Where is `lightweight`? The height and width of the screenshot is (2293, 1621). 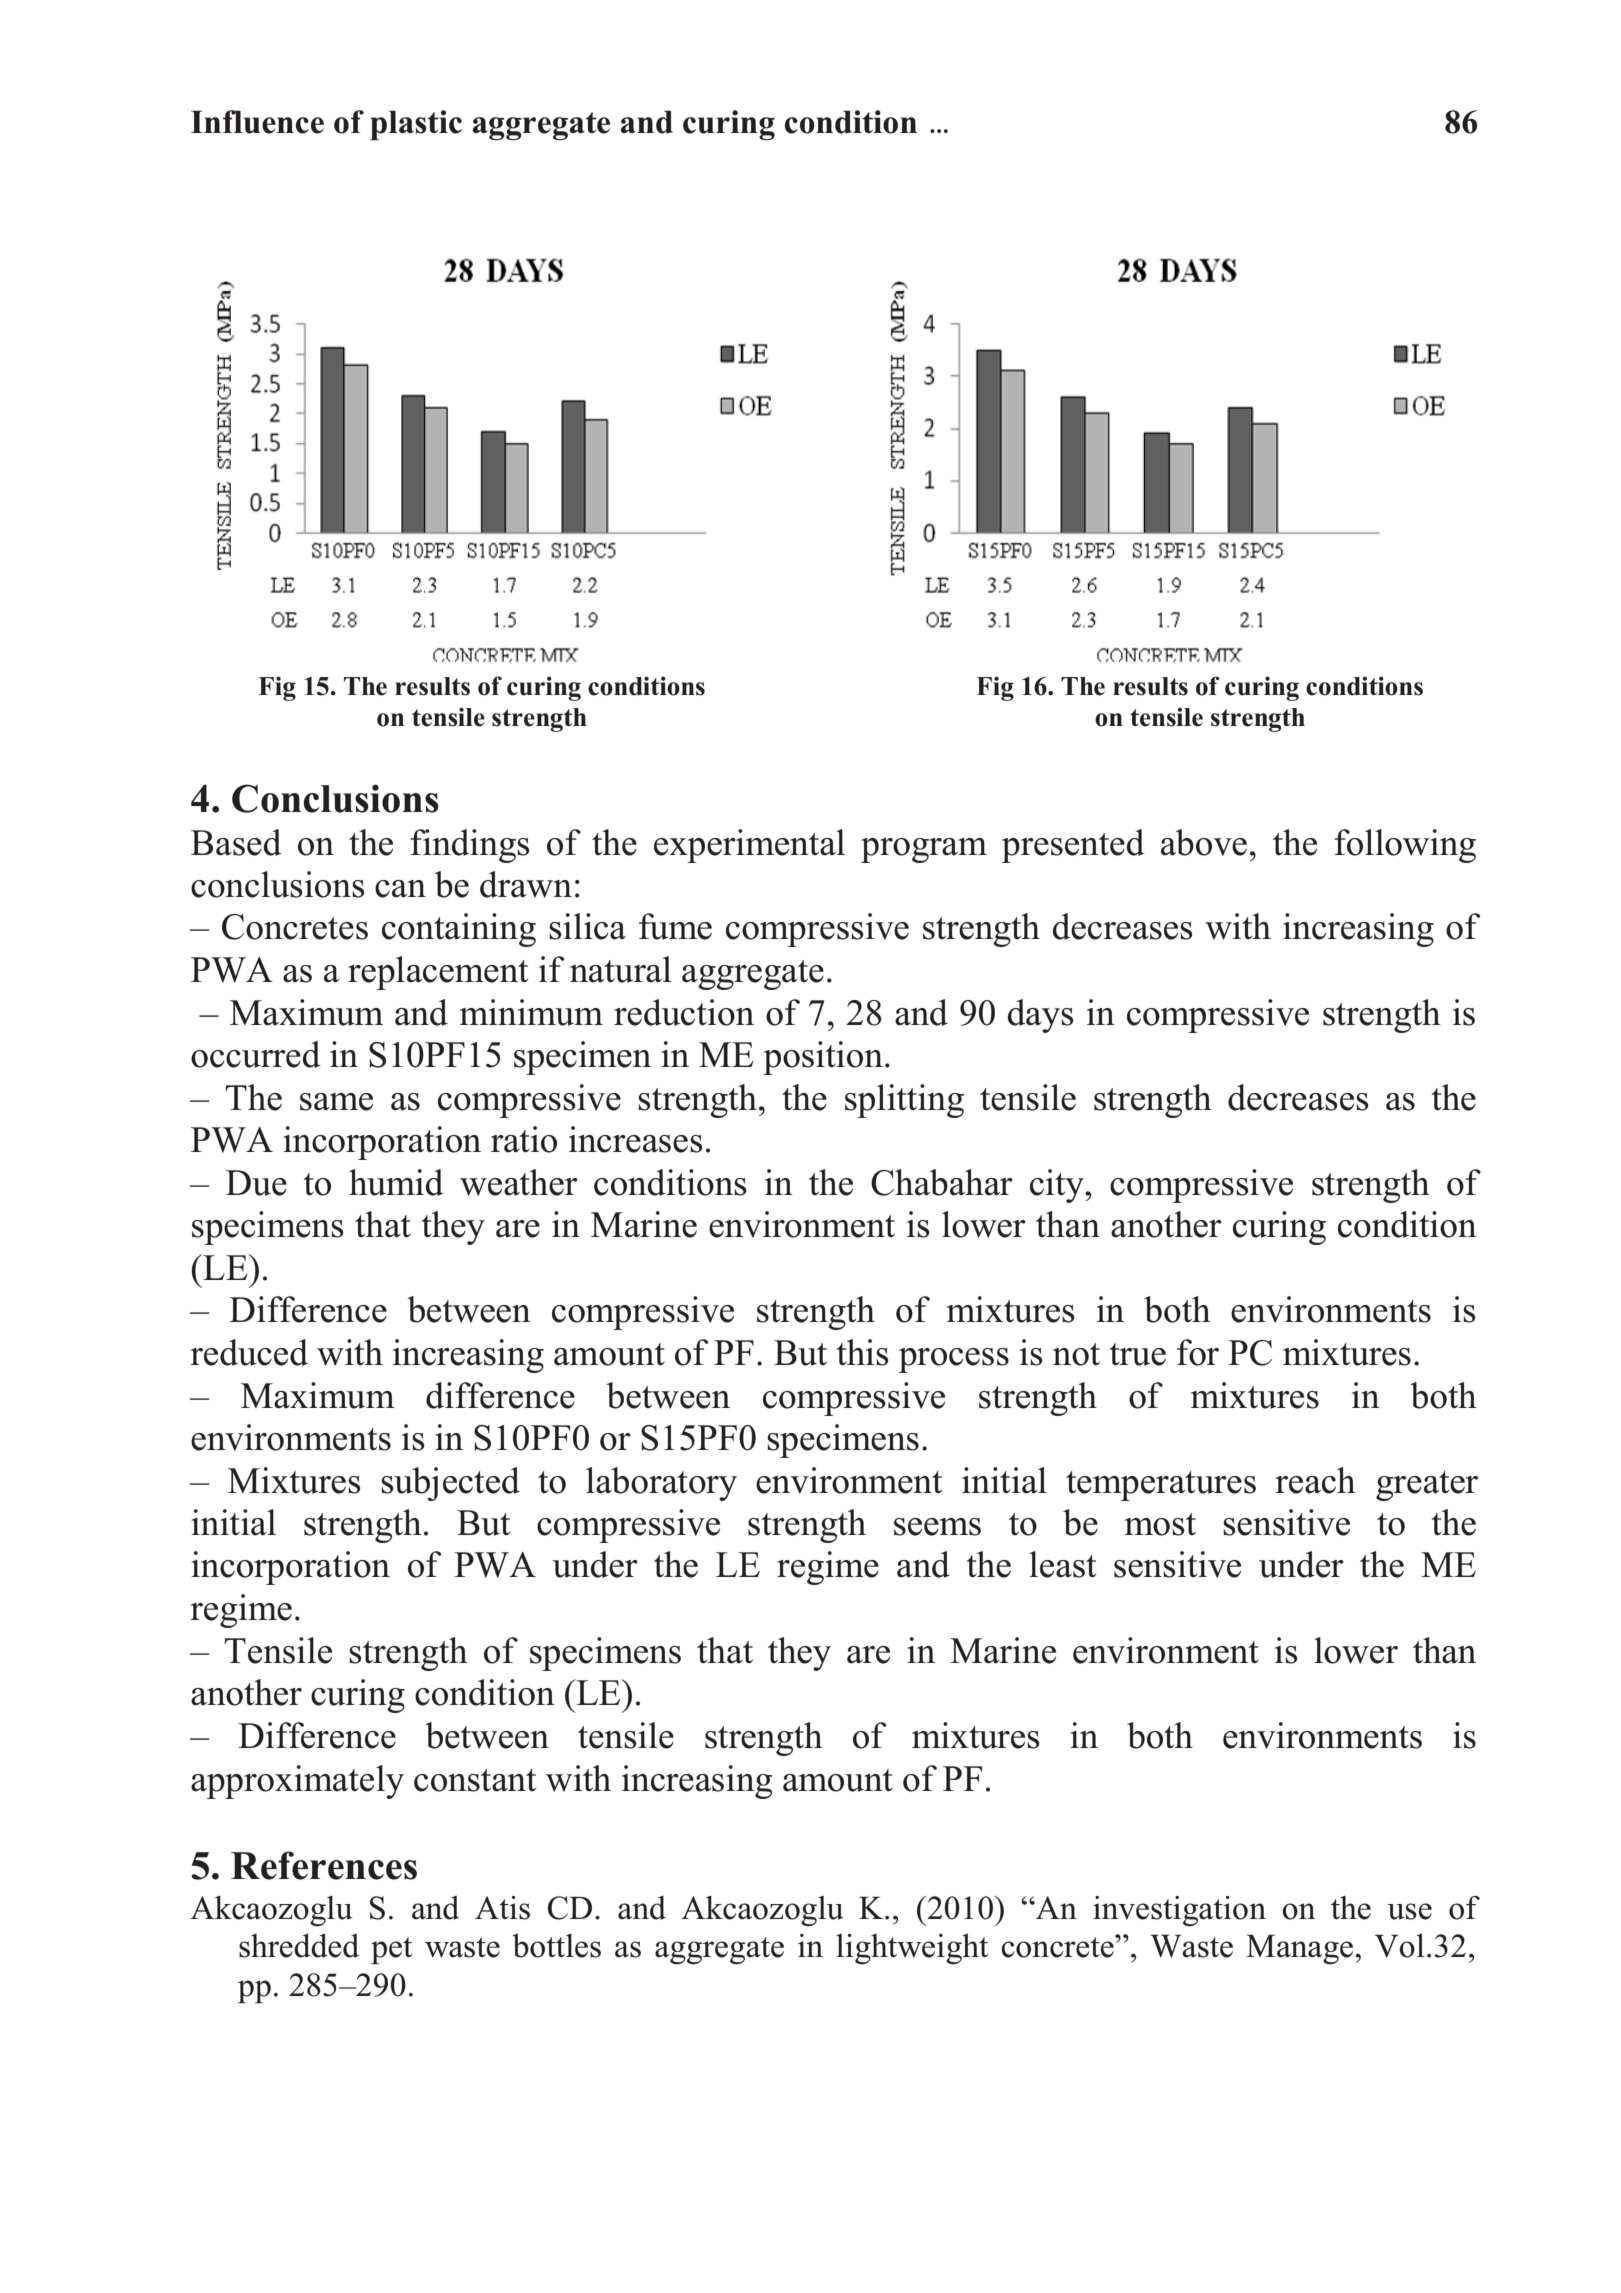
lightweight is located at coordinates (912, 1949).
